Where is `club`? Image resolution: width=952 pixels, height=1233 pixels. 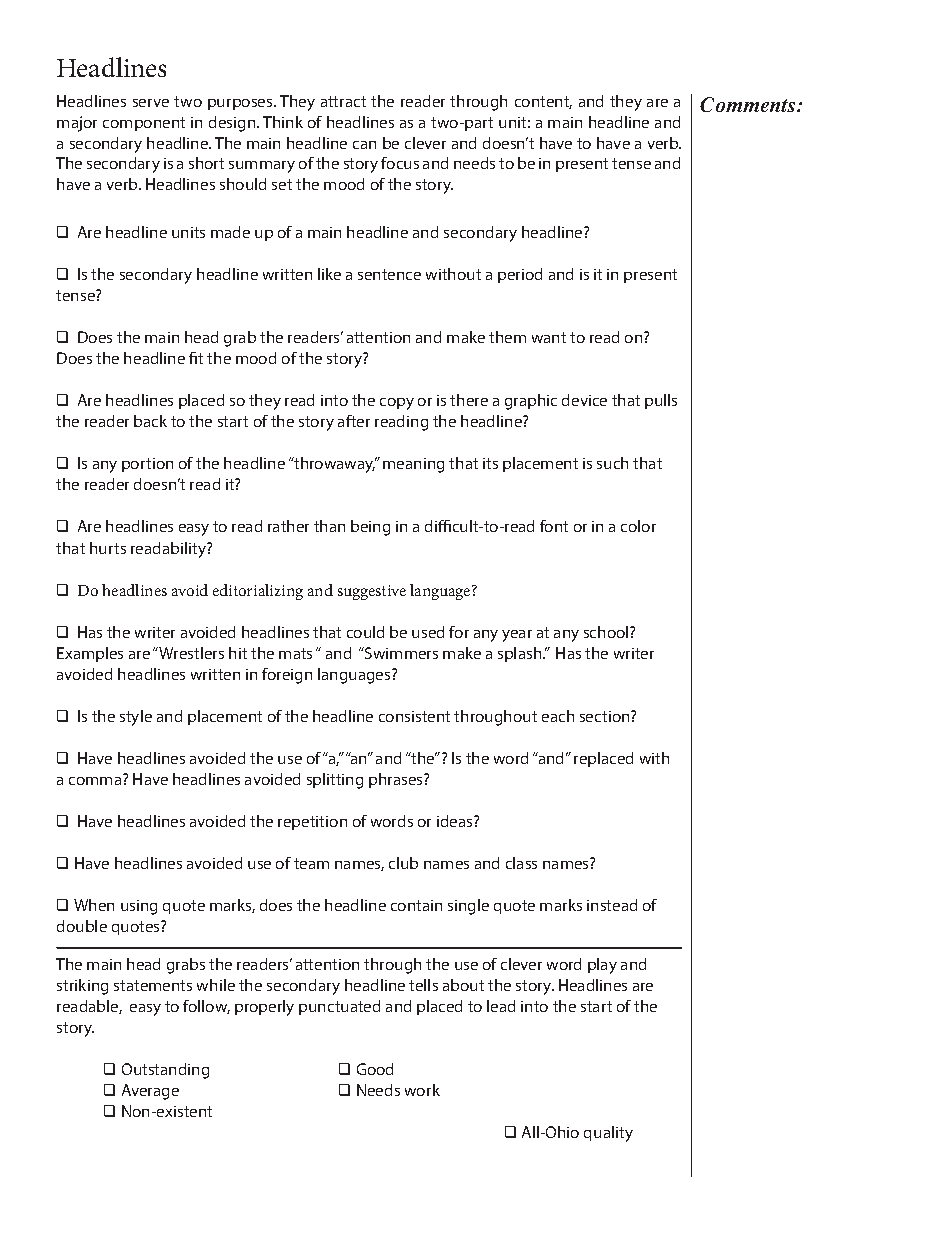
club is located at coordinates (403, 863).
